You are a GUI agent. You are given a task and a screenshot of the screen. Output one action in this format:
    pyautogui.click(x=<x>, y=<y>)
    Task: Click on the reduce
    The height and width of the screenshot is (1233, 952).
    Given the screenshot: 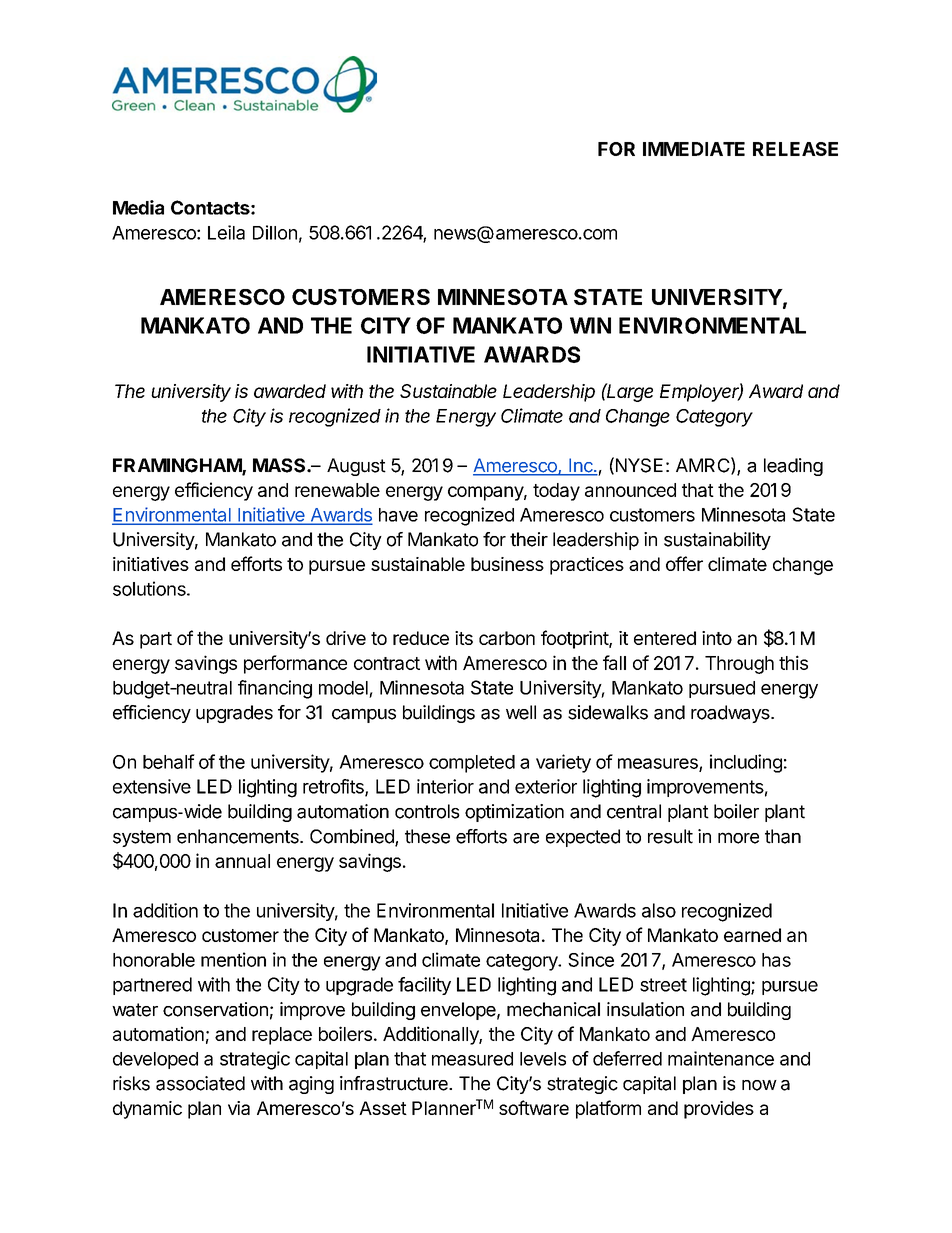 What is the action you would take?
    pyautogui.click(x=421, y=638)
